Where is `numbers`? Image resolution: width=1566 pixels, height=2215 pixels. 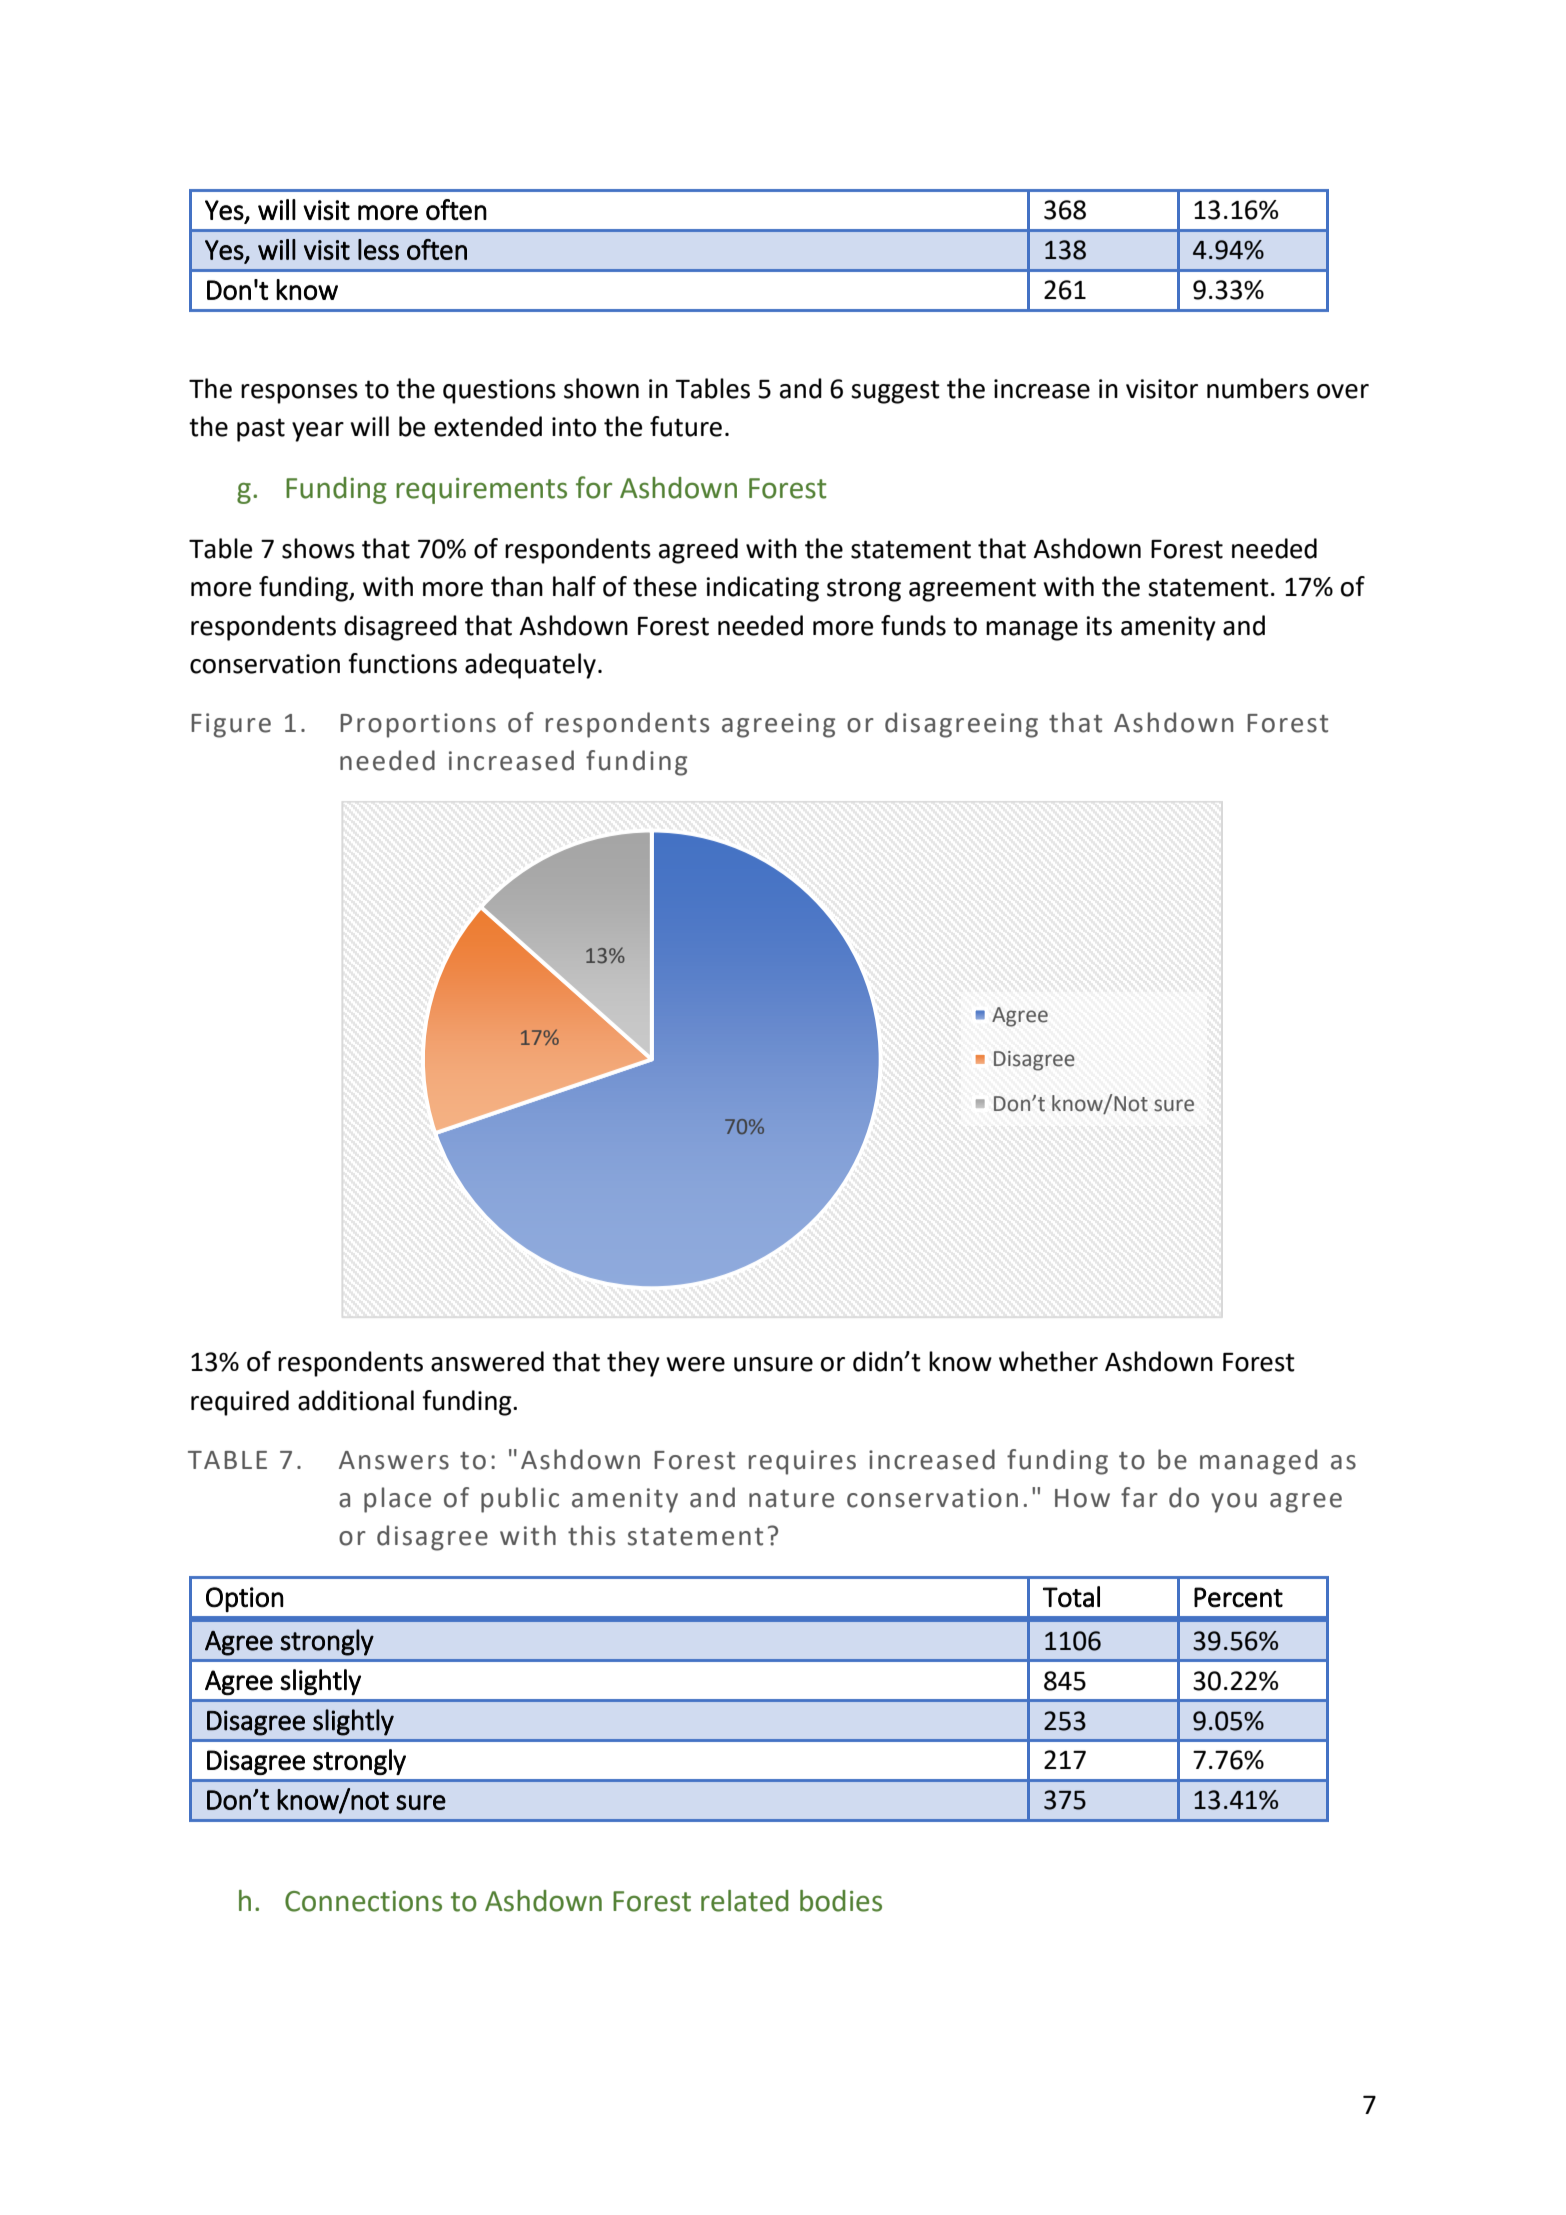 numbers is located at coordinates (1258, 388).
